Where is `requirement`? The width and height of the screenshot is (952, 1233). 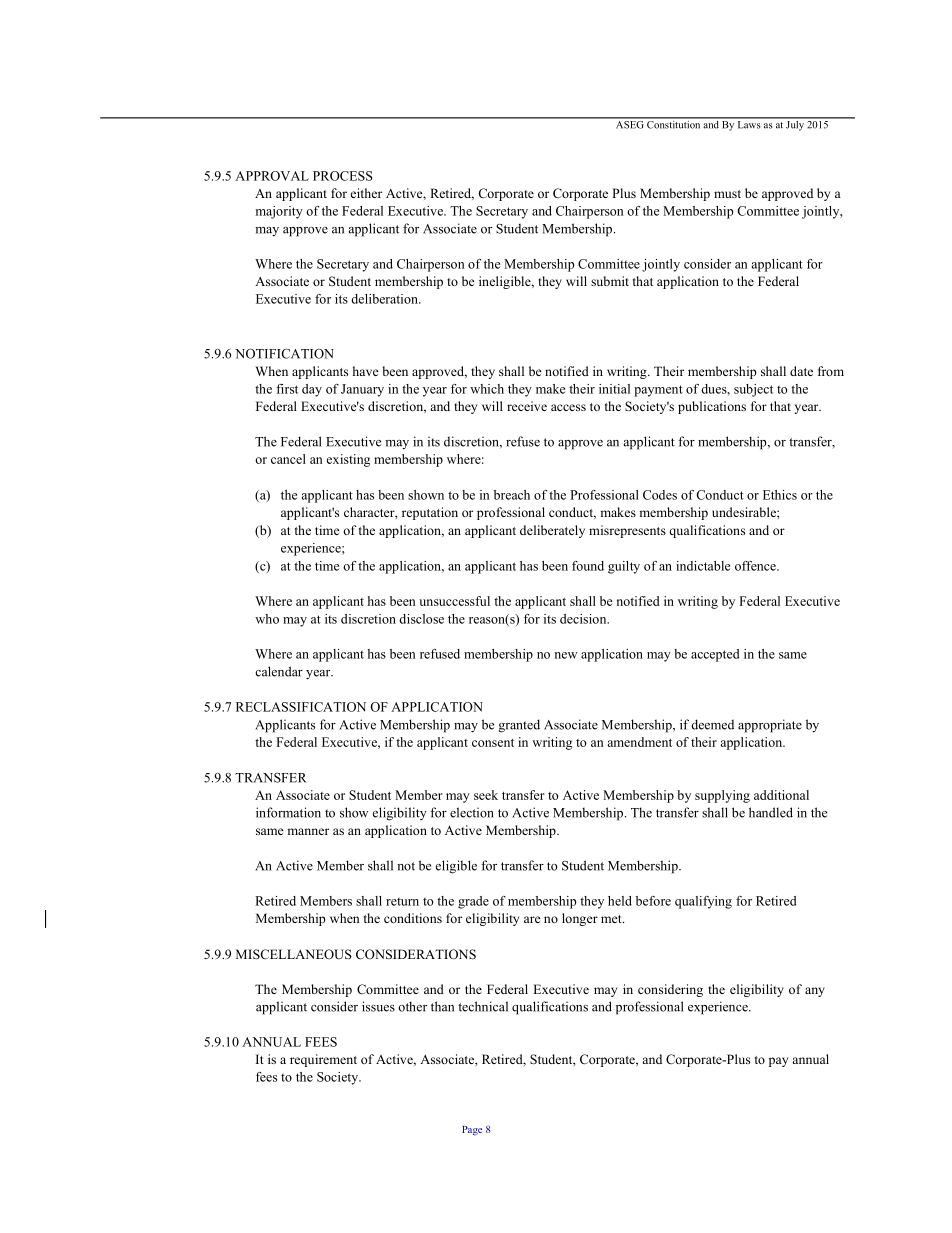 requirement is located at coordinates (323, 1060).
